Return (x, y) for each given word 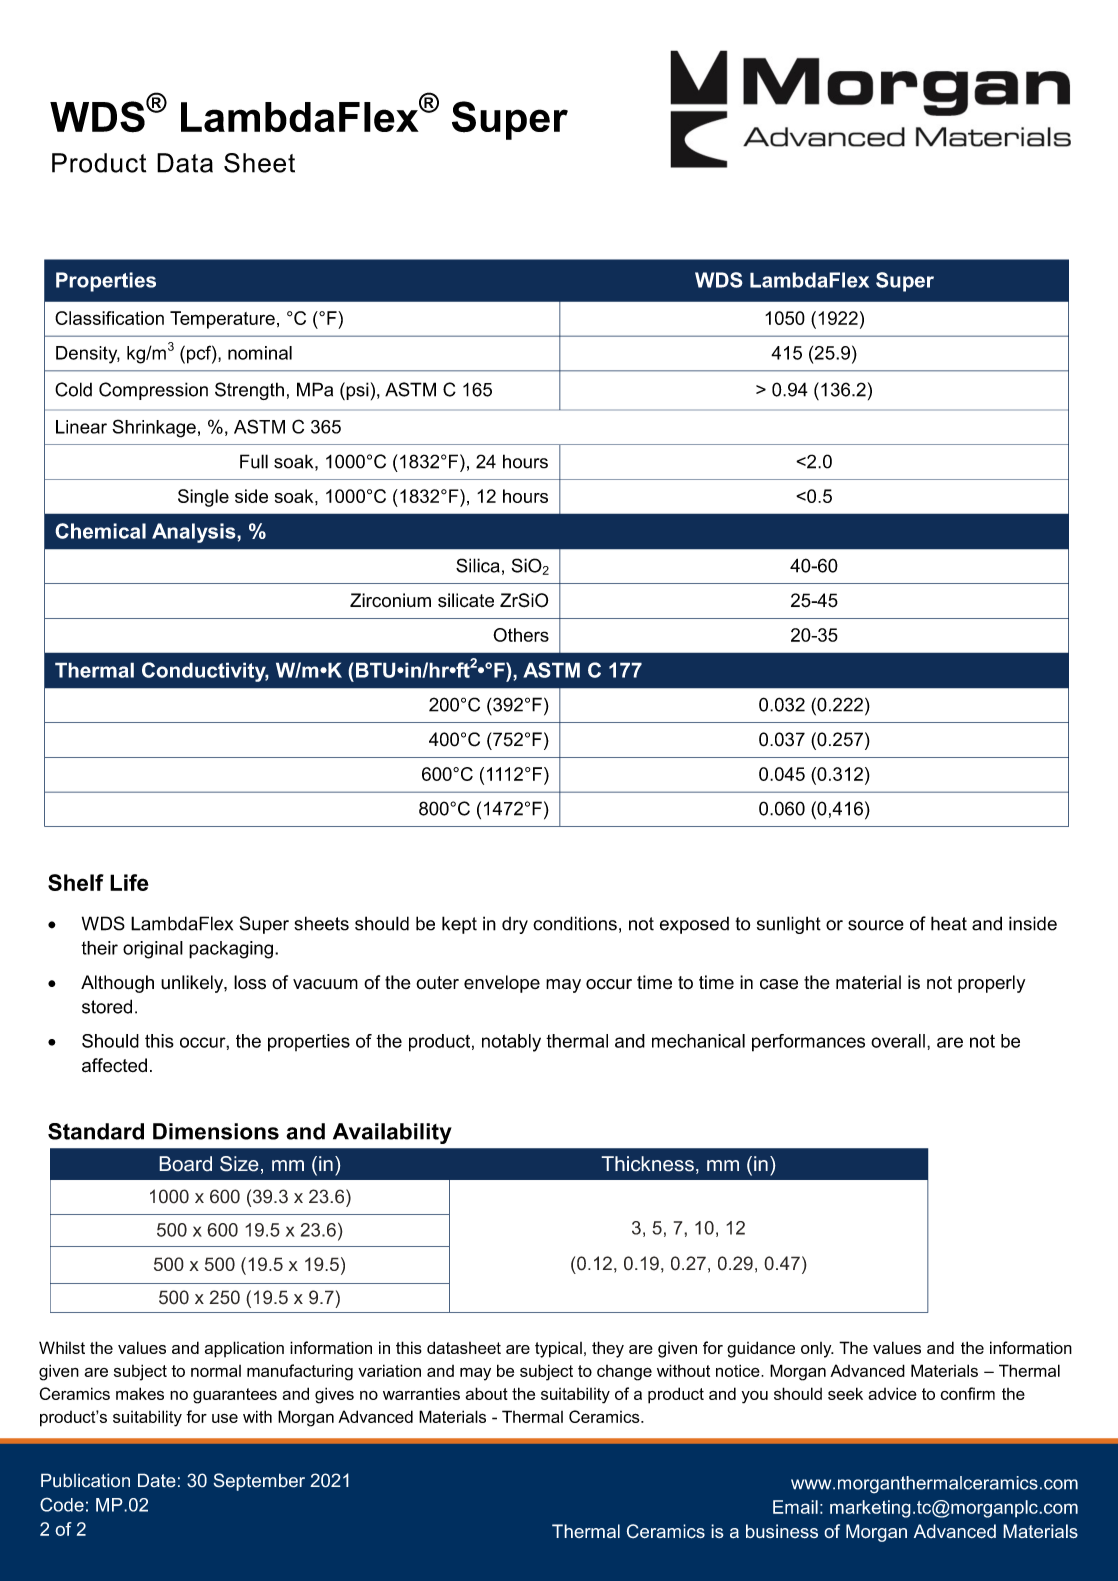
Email (795, 1507)
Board (185, 1164)
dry (515, 925)
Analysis (195, 533)
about (486, 1393)
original (153, 950)
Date (157, 1480)
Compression (153, 391)
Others (521, 635)
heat (949, 923)
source (876, 925)
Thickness (647, 1164)
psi (356, 391)
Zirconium (390, 600)
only (817, 1350)
